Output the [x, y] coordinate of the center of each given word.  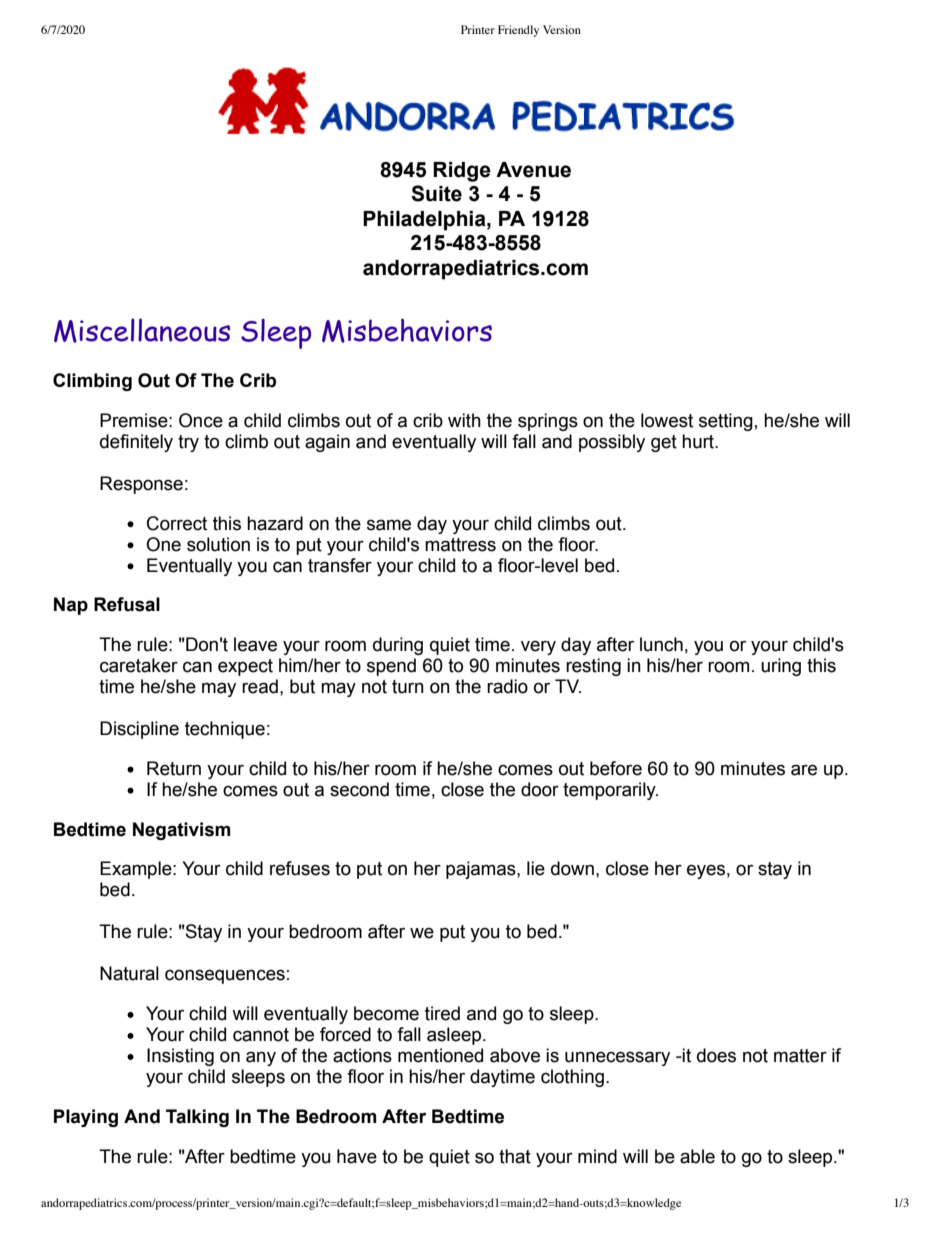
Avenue [533, 170]
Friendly [518, 31]
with [464, 420]
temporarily [610, 791]
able [697, 1156]
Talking [197, 1118]
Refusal [127, 604]
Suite [436, 193]
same [389, 525]
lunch [661, 644]
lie [536, 868]
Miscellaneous [142, 330]
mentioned [440, 1055]
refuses [300, 868]
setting [726, 422]
